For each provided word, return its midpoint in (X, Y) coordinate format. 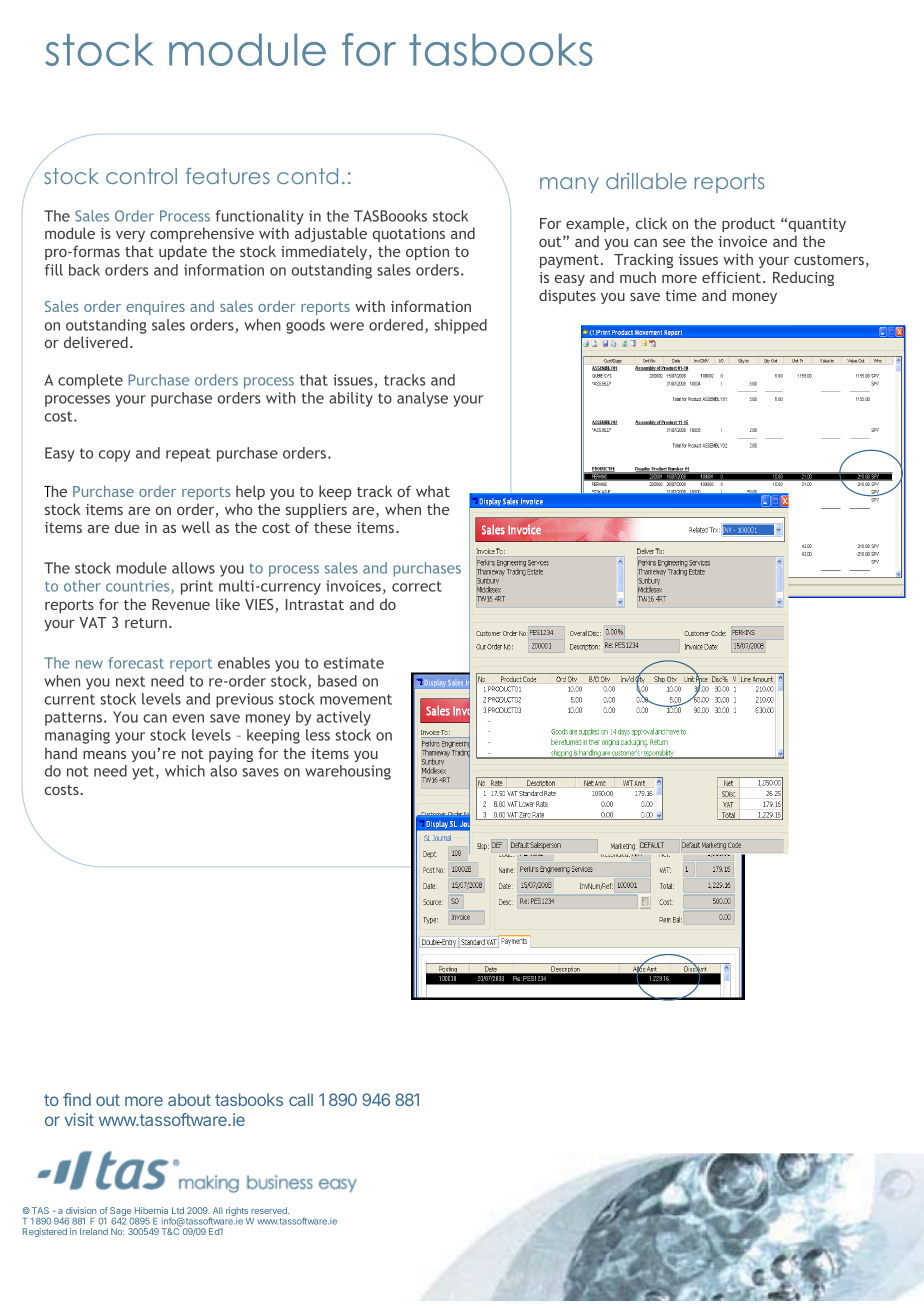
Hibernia (151, 1210)
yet (143, 773)
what (433, 491)
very (130, 236)
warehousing (348, 772)
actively (344, 718)
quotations (408, 235)
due (127, 527)
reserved (270, 1210)
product (748, 224)
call (301, 1099)
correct (417, 586)
